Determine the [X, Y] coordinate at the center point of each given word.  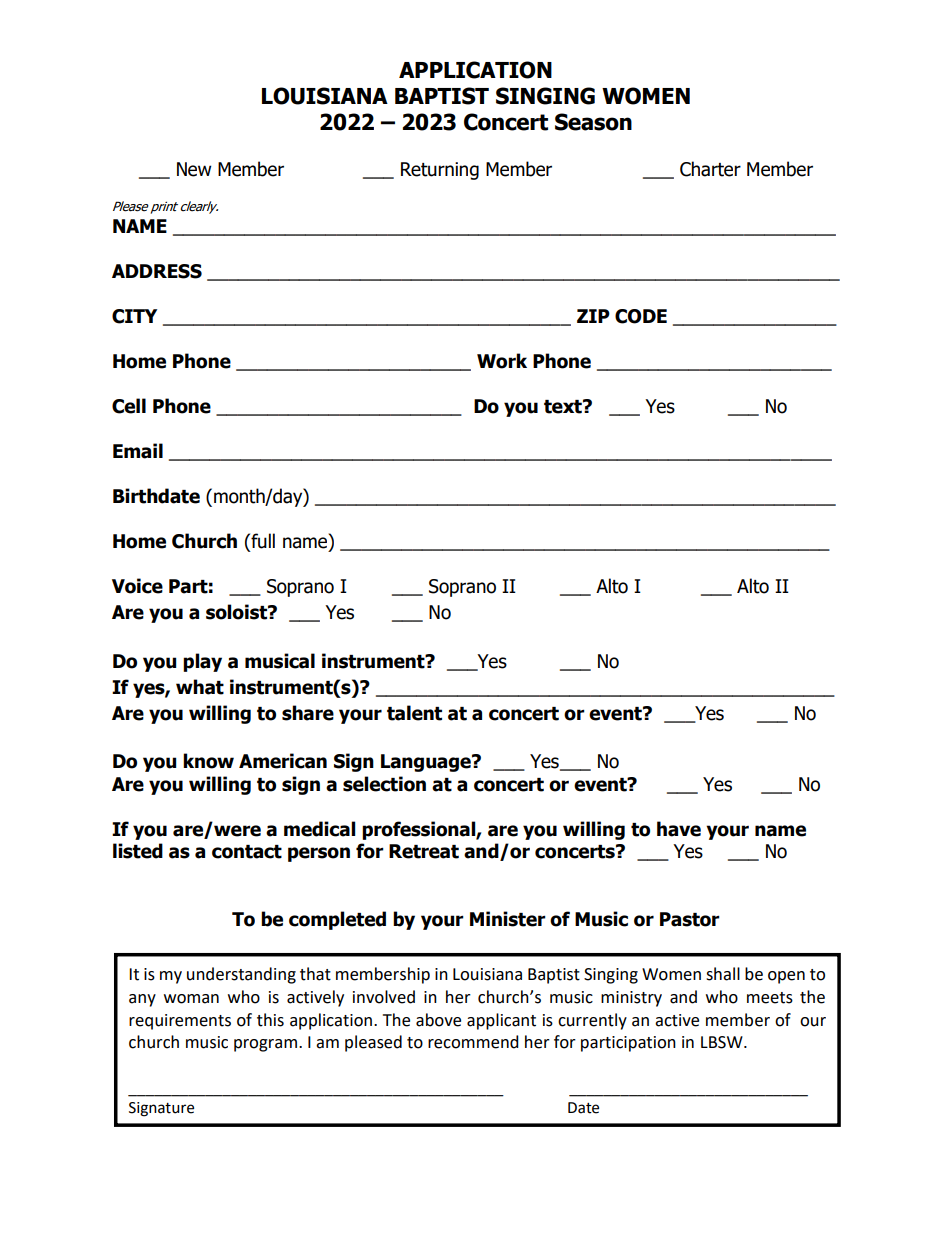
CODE [641, 316]
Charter [710, 169]
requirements [180, 1022]
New [194, 169]
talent [414, 713]
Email [138, 451]
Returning [440, 171]
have [679, 829]
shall [723, 974]
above [438, 1020]
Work [502, 361]
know [208, 761]
